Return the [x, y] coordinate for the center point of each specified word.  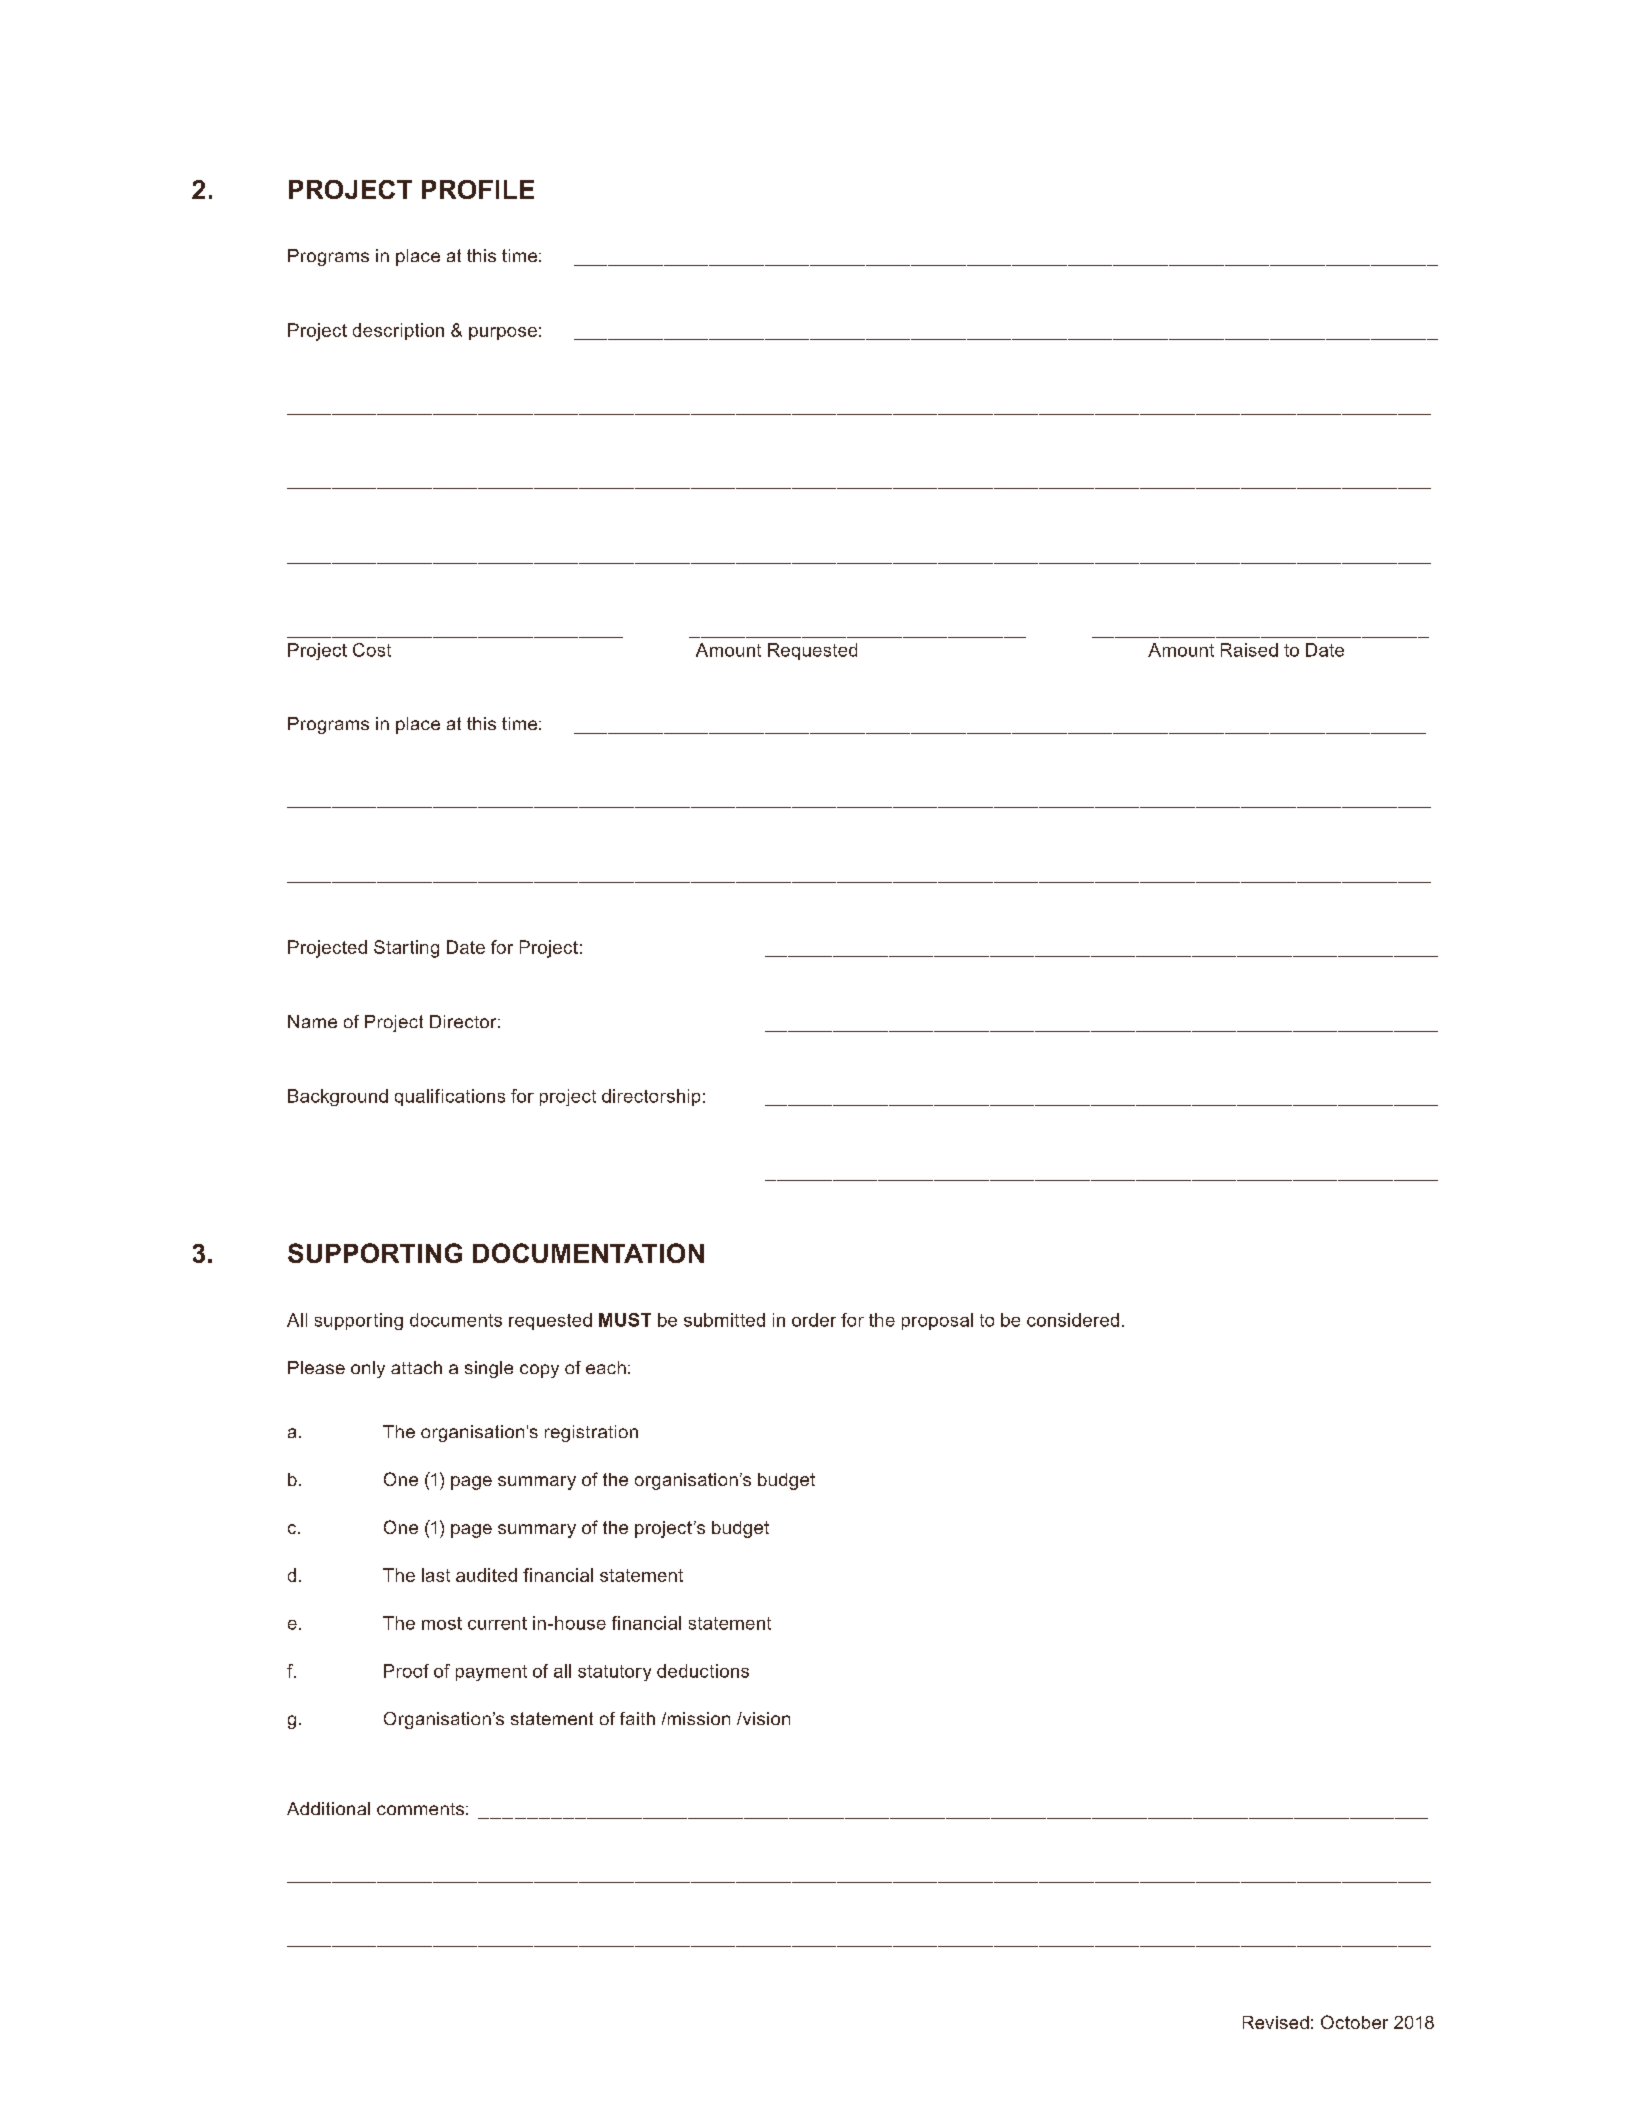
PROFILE [478, 189]
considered [1073, 1320]
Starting [406, 949]
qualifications [450, 1097]
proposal [937, 1321]
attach [416, 1367]
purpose [503, 333]
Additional [328, 1808]
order [814, 1320]
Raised [1249, 650]
